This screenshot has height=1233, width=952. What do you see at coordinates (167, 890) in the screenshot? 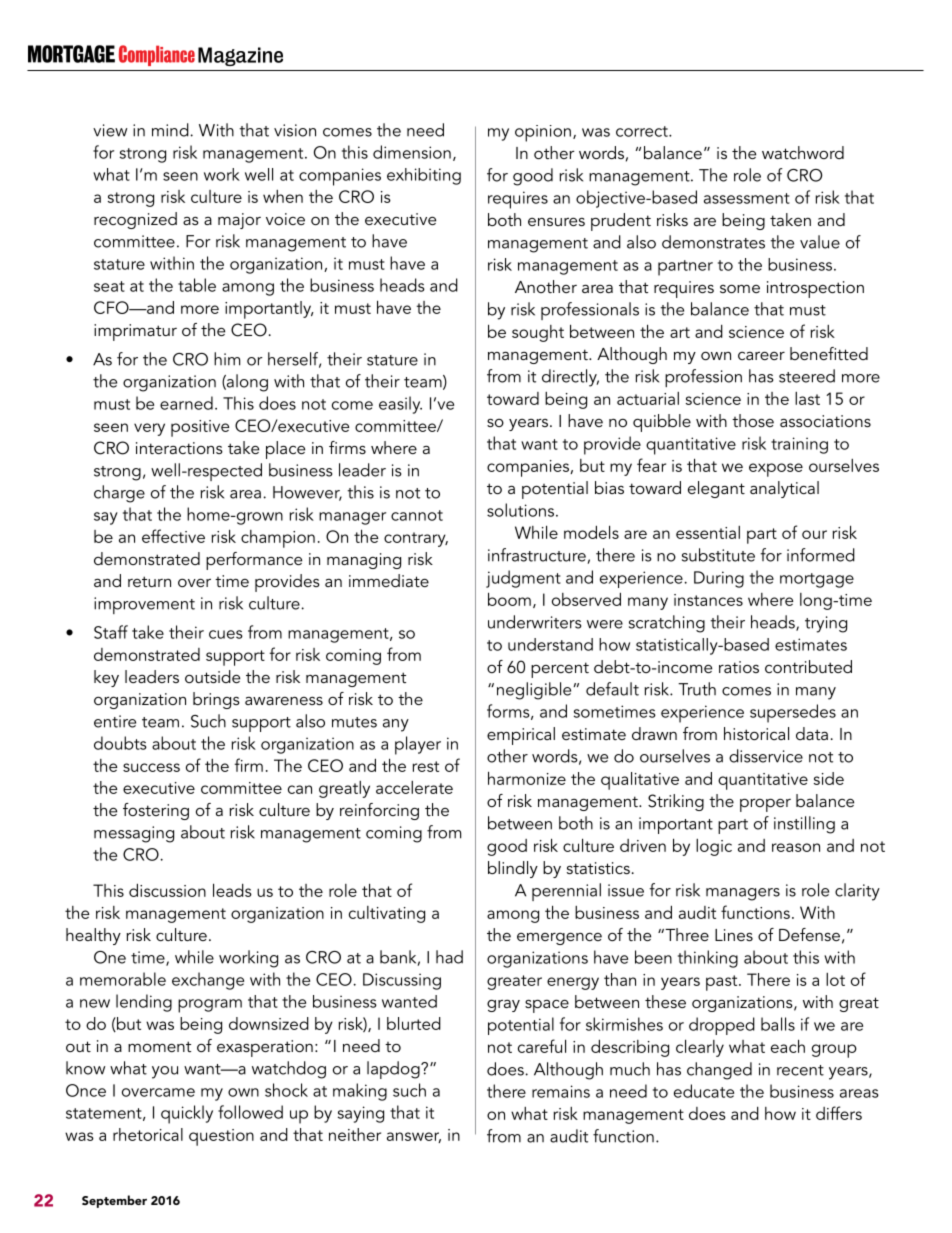
I see `discussion` at bounding box center [167, 890].
